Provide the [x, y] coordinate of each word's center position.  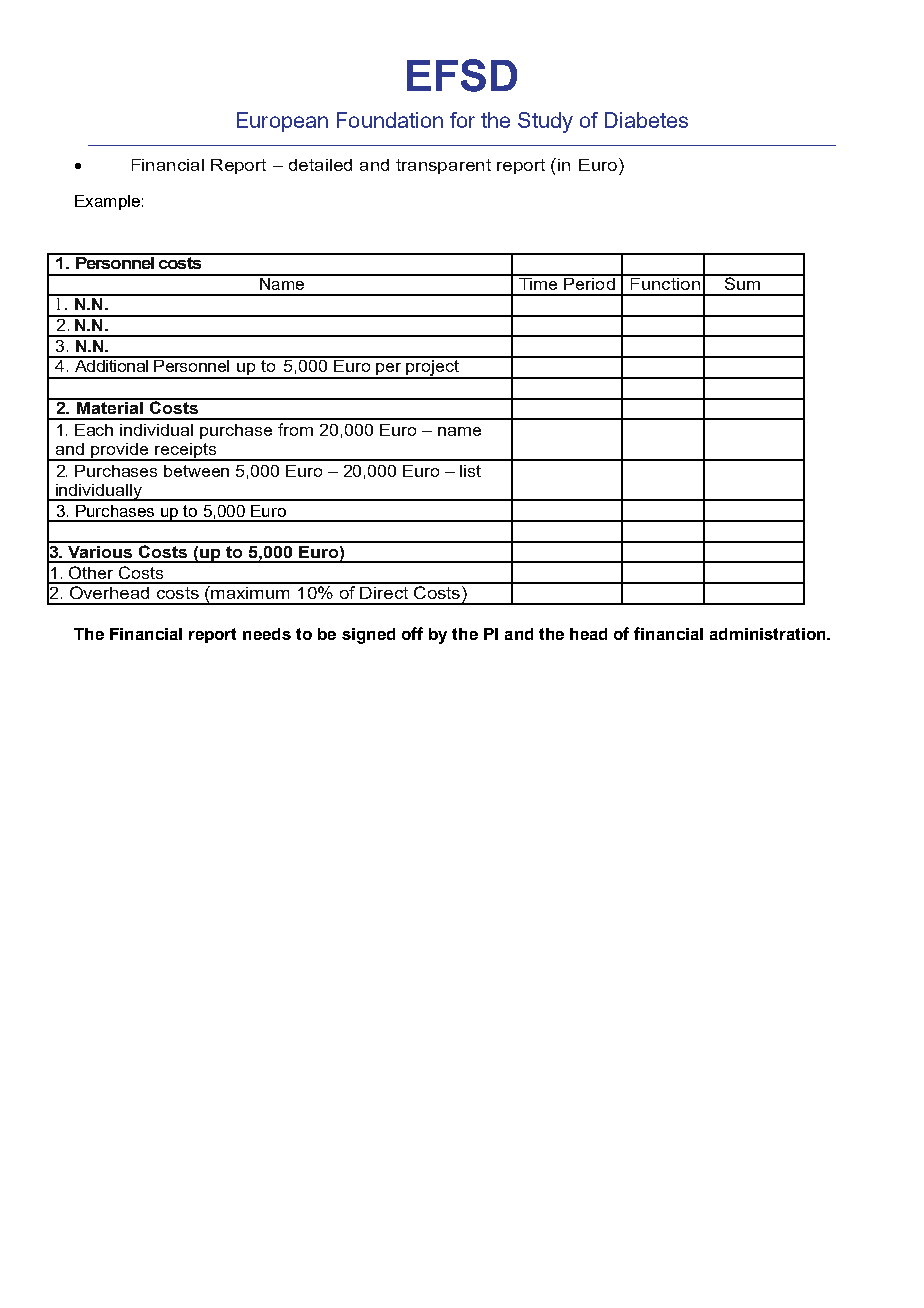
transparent [443, 166]
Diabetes [646, 120]
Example [107, 202]
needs [267, 634]
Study [545, 122]
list [470, 471]
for [462, 120]
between [196, 471]
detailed [320, 165]
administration [769, 634]
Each [94, 430]
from [295, 429]
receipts [185, 452]
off [412, 633]
